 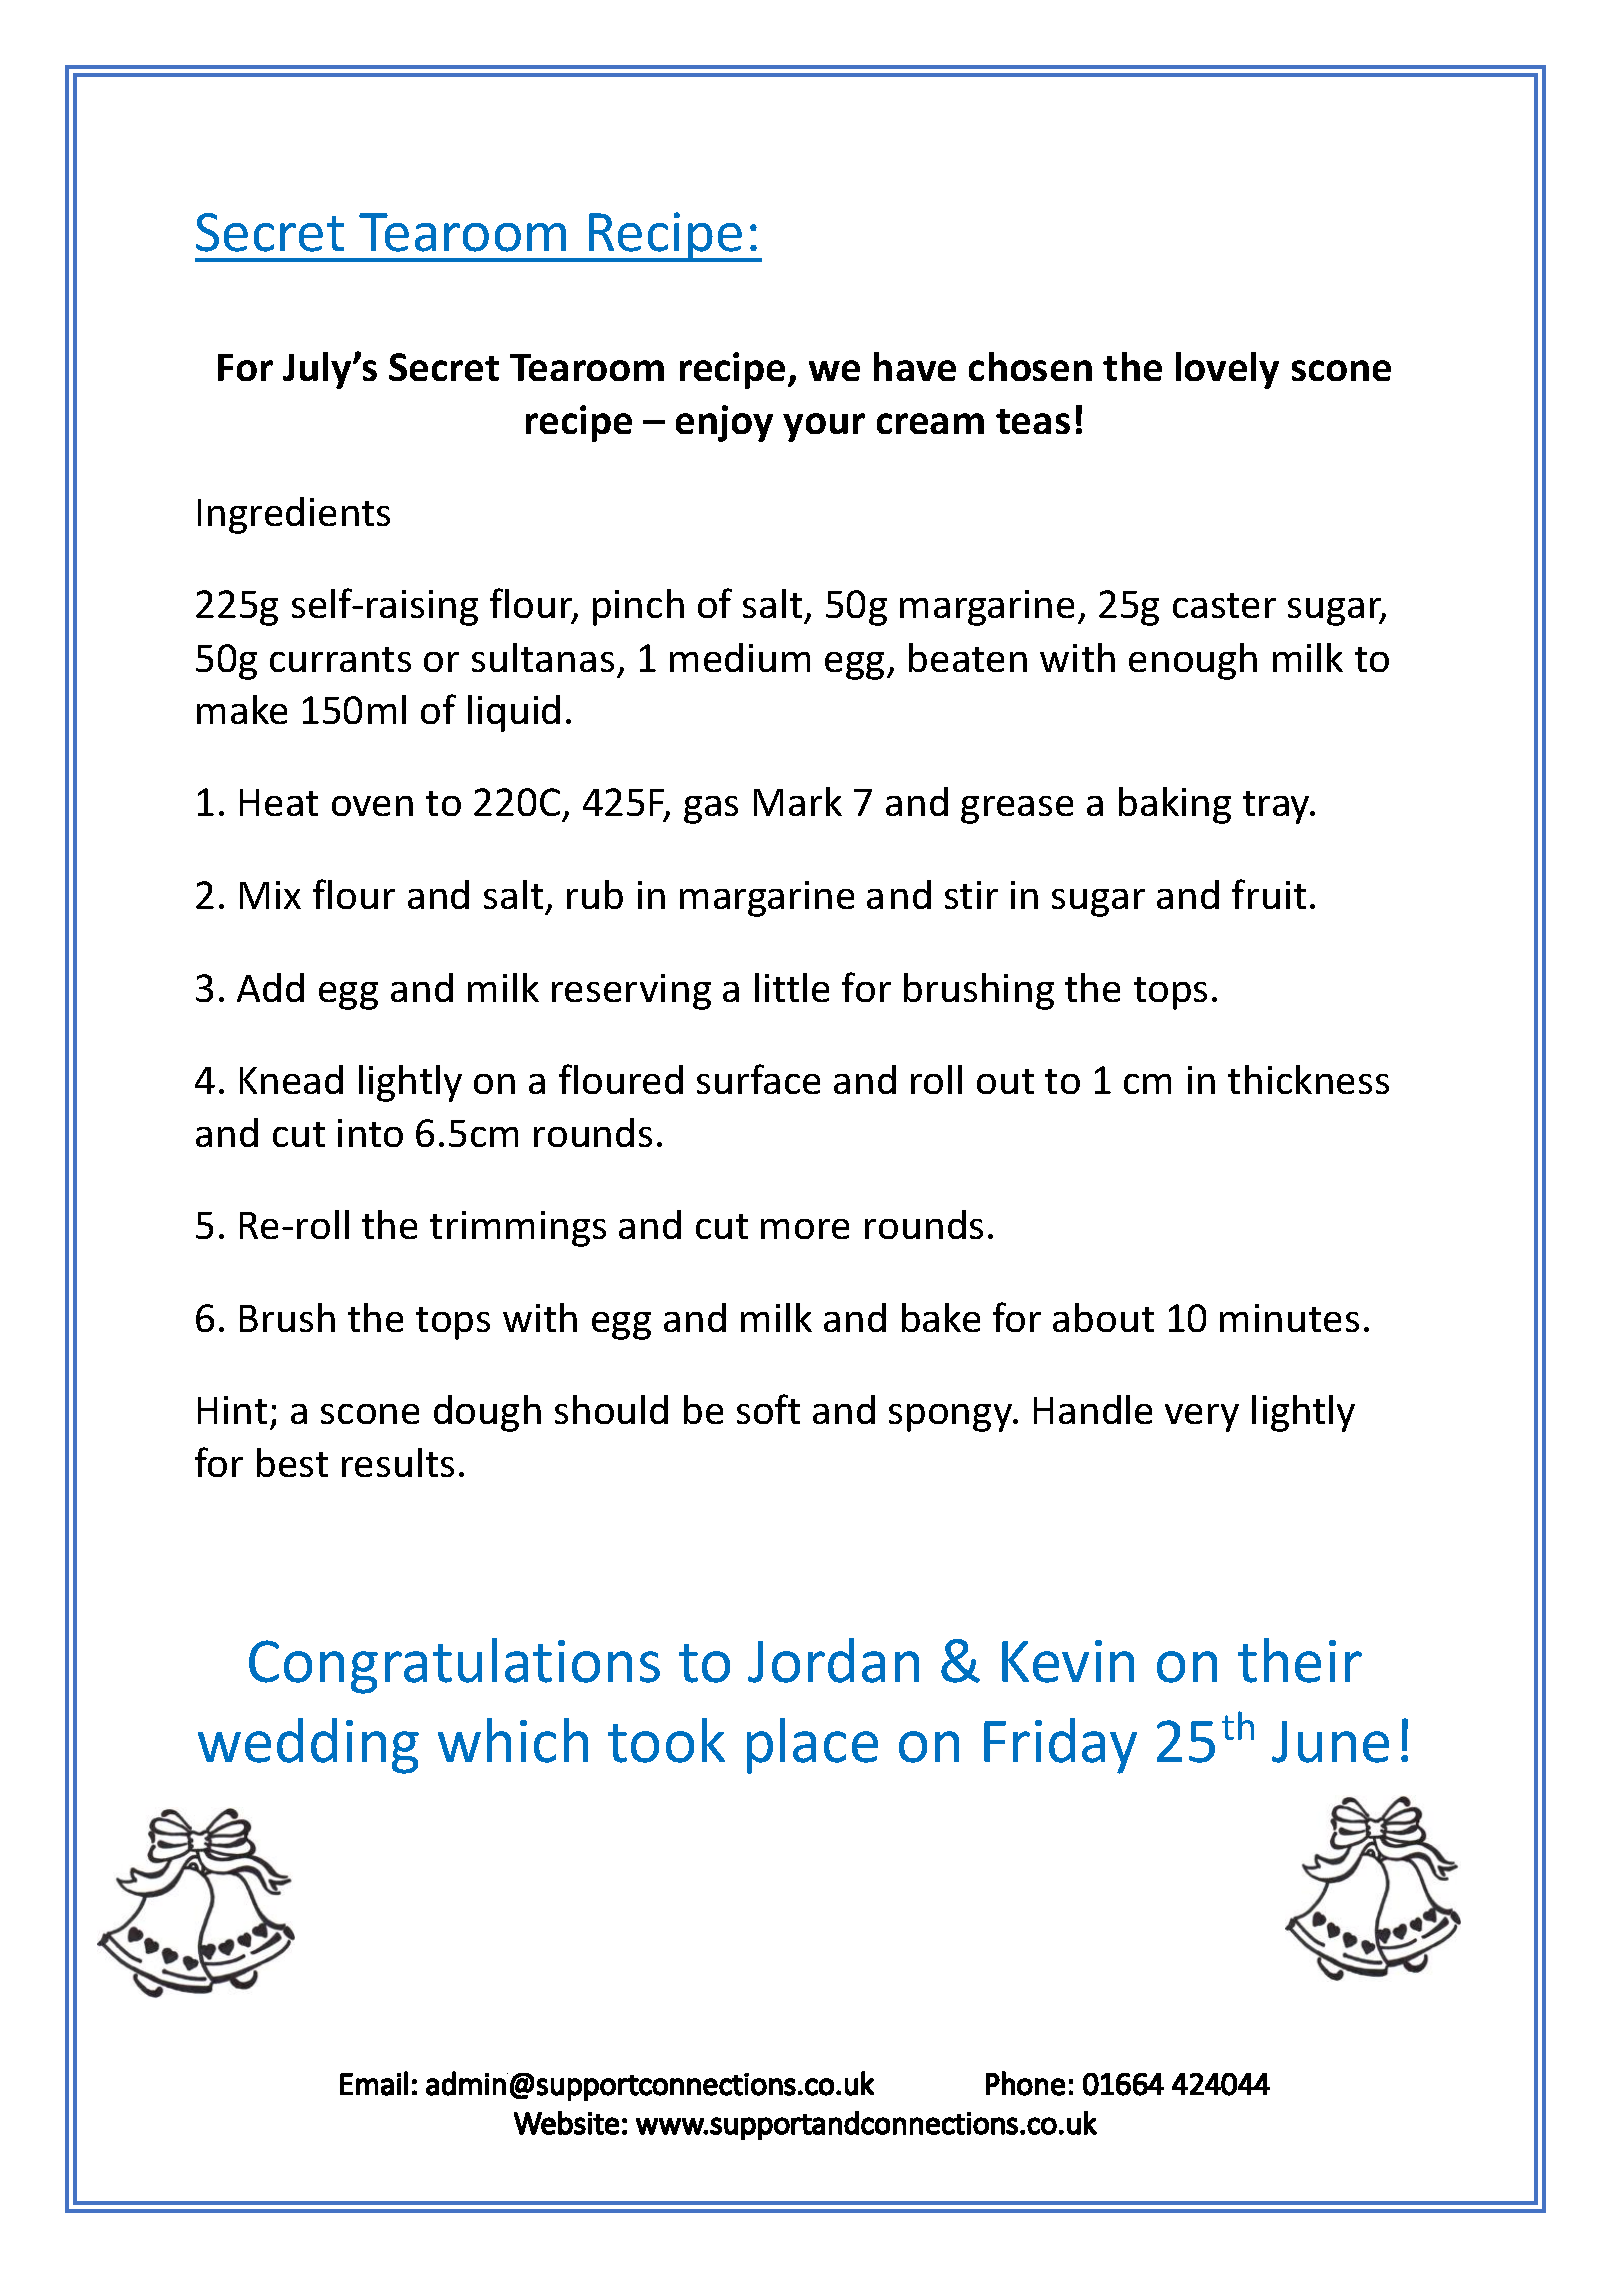 What do you see at coordinates (824, 427) in the screenshot?
I see `your` at bounding box center [824, 427].
